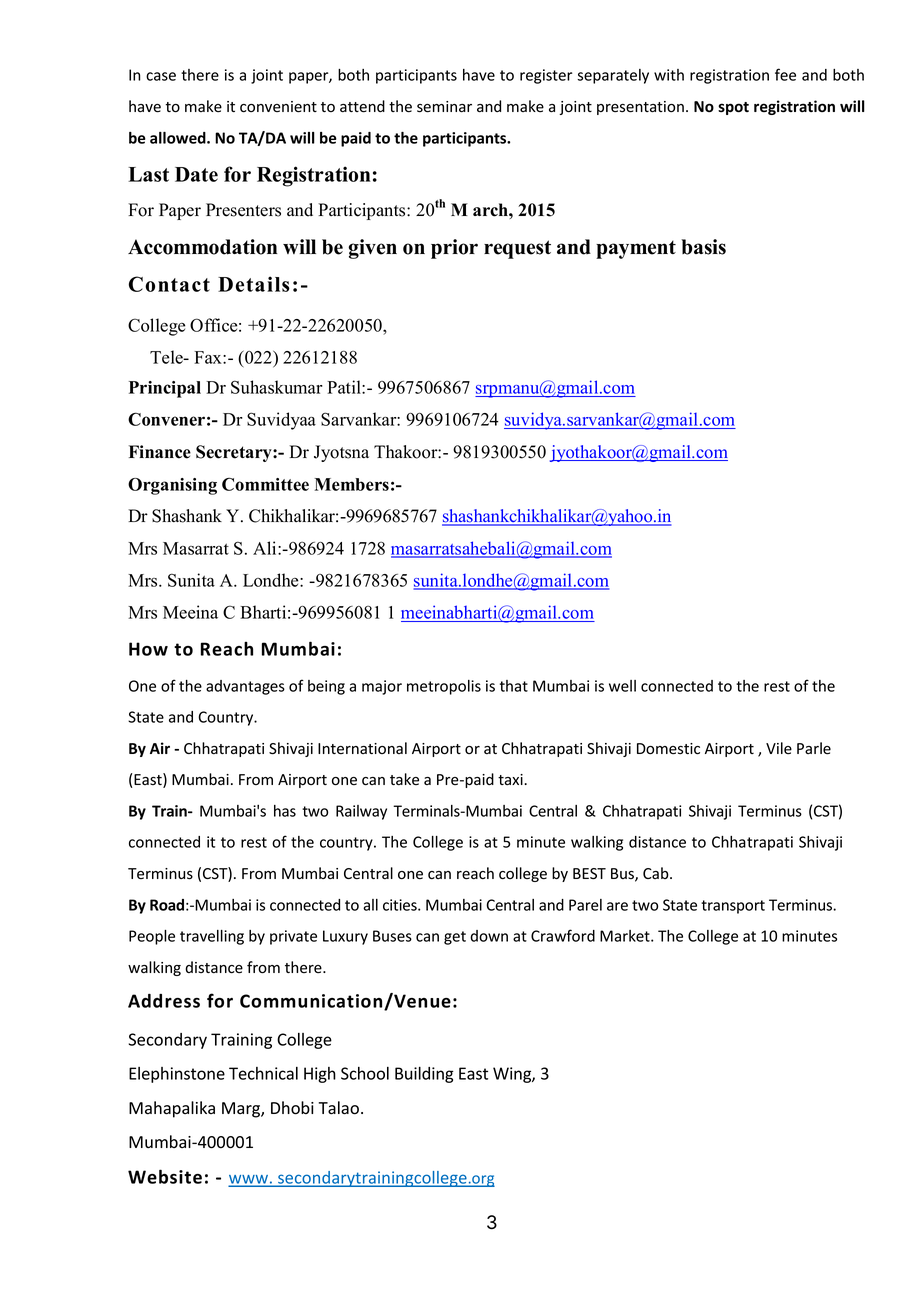 The width and height of the page is (924, 1308). I want to click on seminar, so click(444, 107).
